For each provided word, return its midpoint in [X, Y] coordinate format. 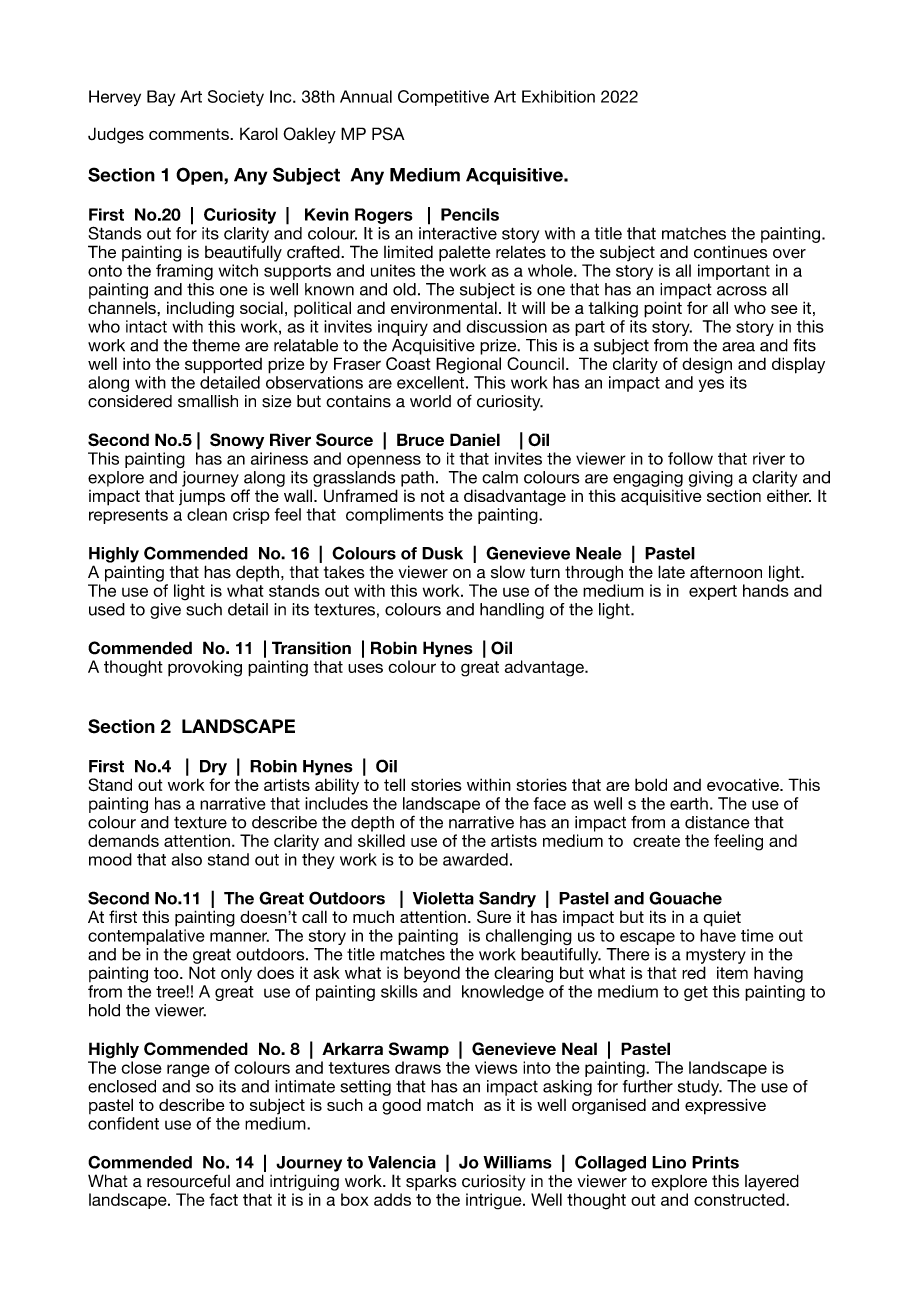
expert [713, 592]
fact [223, 1199]
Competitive [443, 98]
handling [512, 611]
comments [190, 134]
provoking [205, 668]
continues [730, 252]
